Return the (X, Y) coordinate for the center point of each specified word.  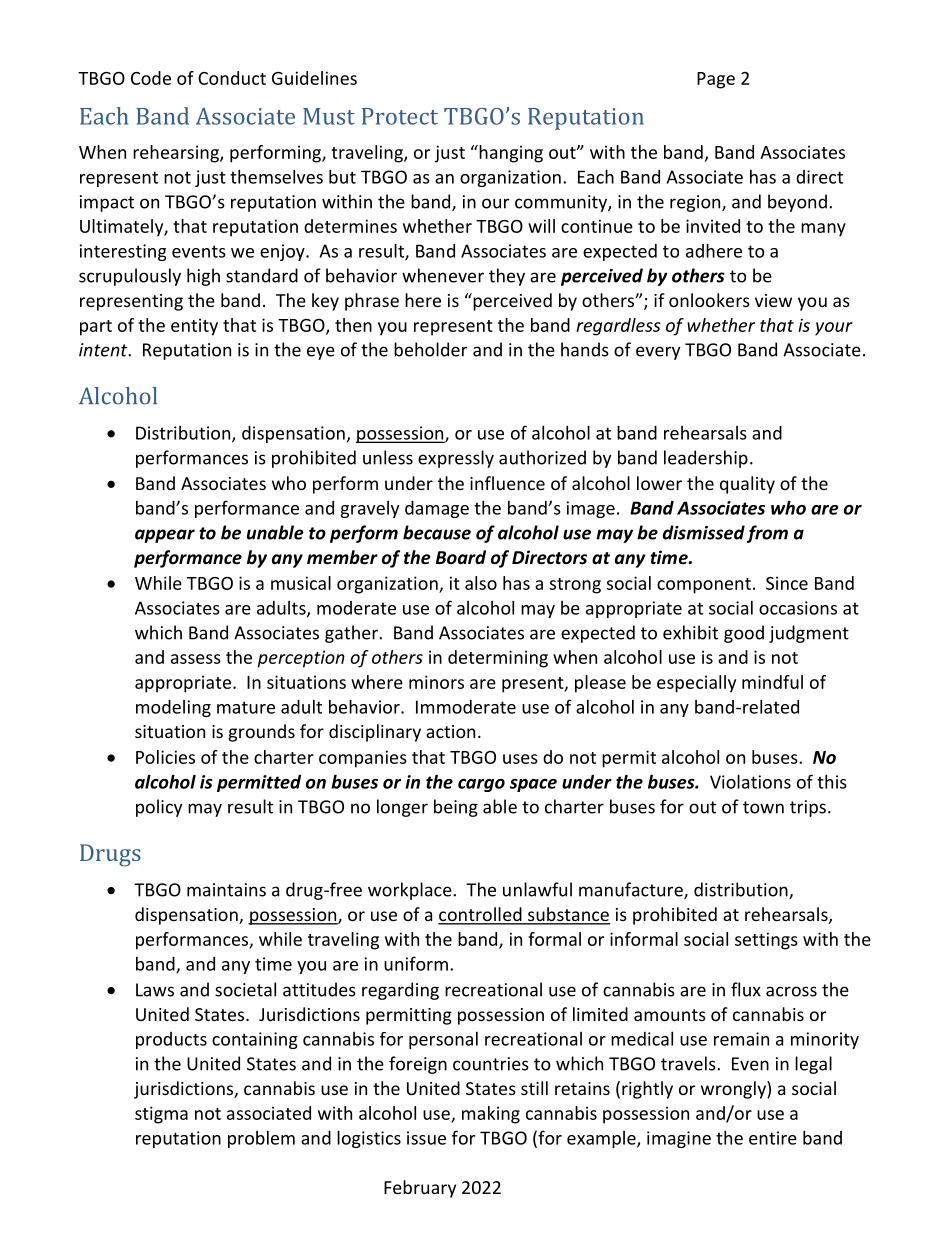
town (763, 807)
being (456, 808)
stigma (161, 1115)
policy (159, 808)
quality (747, 485)
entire (773, 1138)
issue (426, 1138)
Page (716, 80)
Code (151, 78)
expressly (456, 459)
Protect (400, 116)
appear (165, 536)
